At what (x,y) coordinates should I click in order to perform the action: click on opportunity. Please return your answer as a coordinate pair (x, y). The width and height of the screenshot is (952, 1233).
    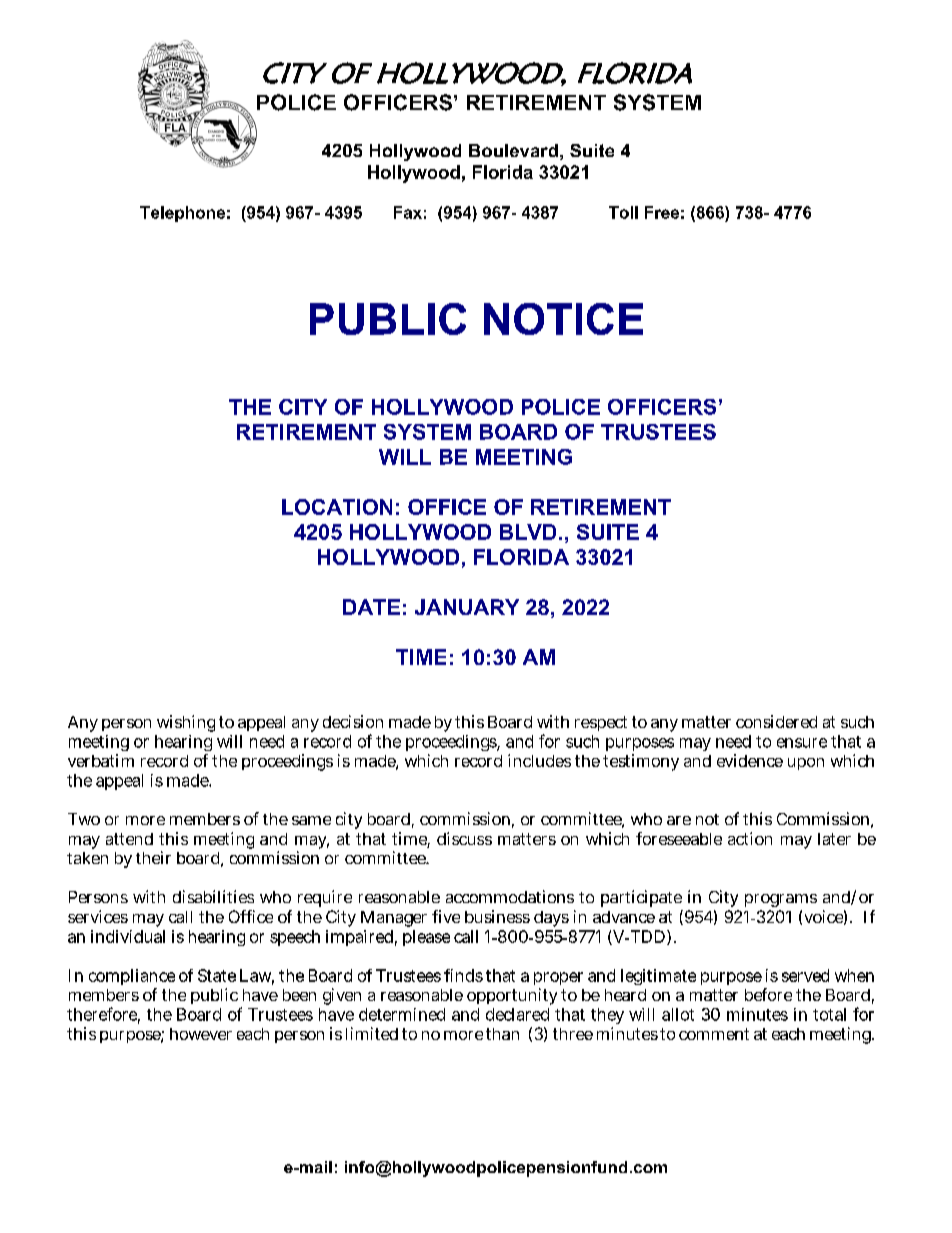
    Looking at the image, I should click on (512, 996).
